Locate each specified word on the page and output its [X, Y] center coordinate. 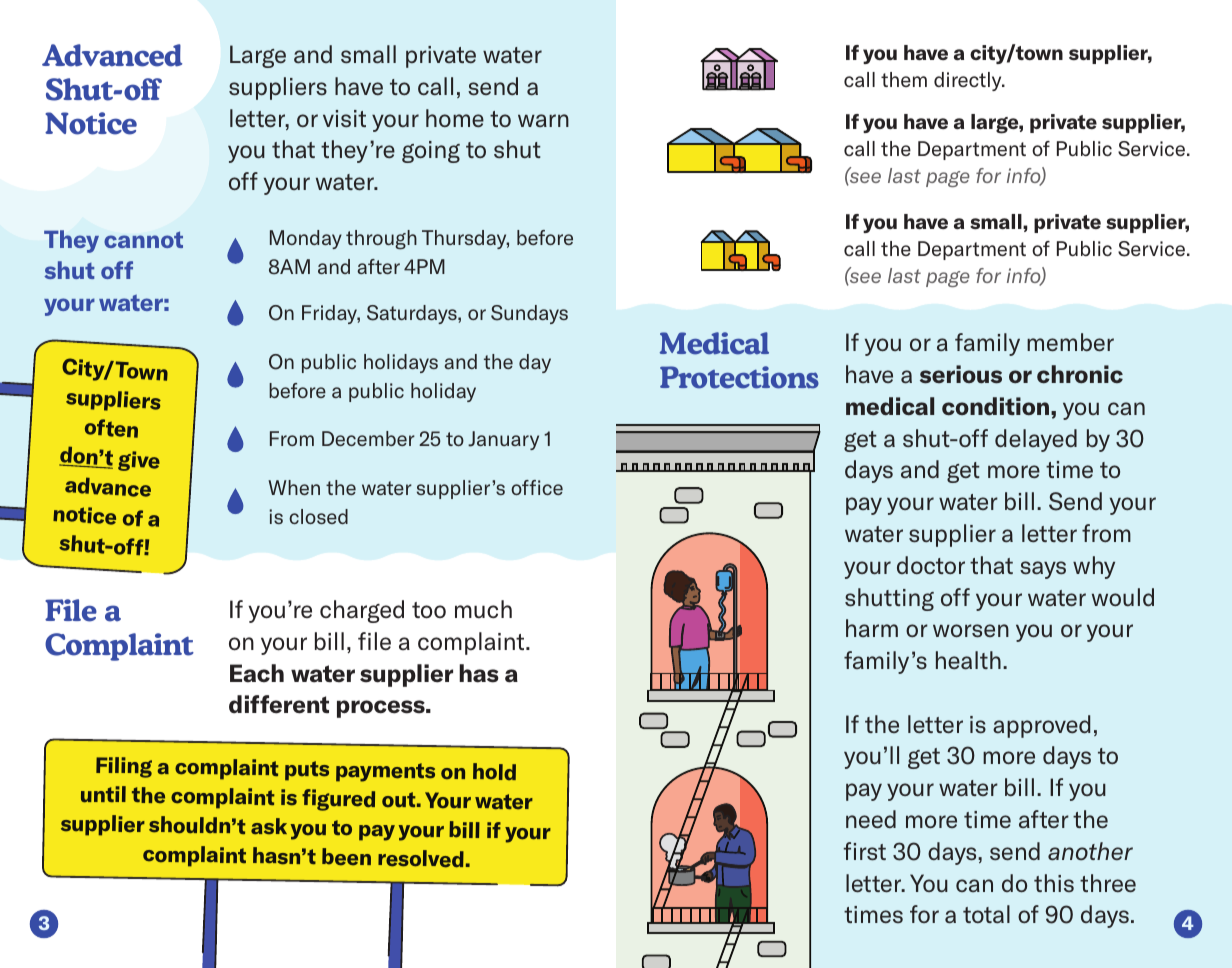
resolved [421, 859]
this [1054, 883]
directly [969, 81]
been [346, 857]
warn [543, 120]
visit [344, 118]
